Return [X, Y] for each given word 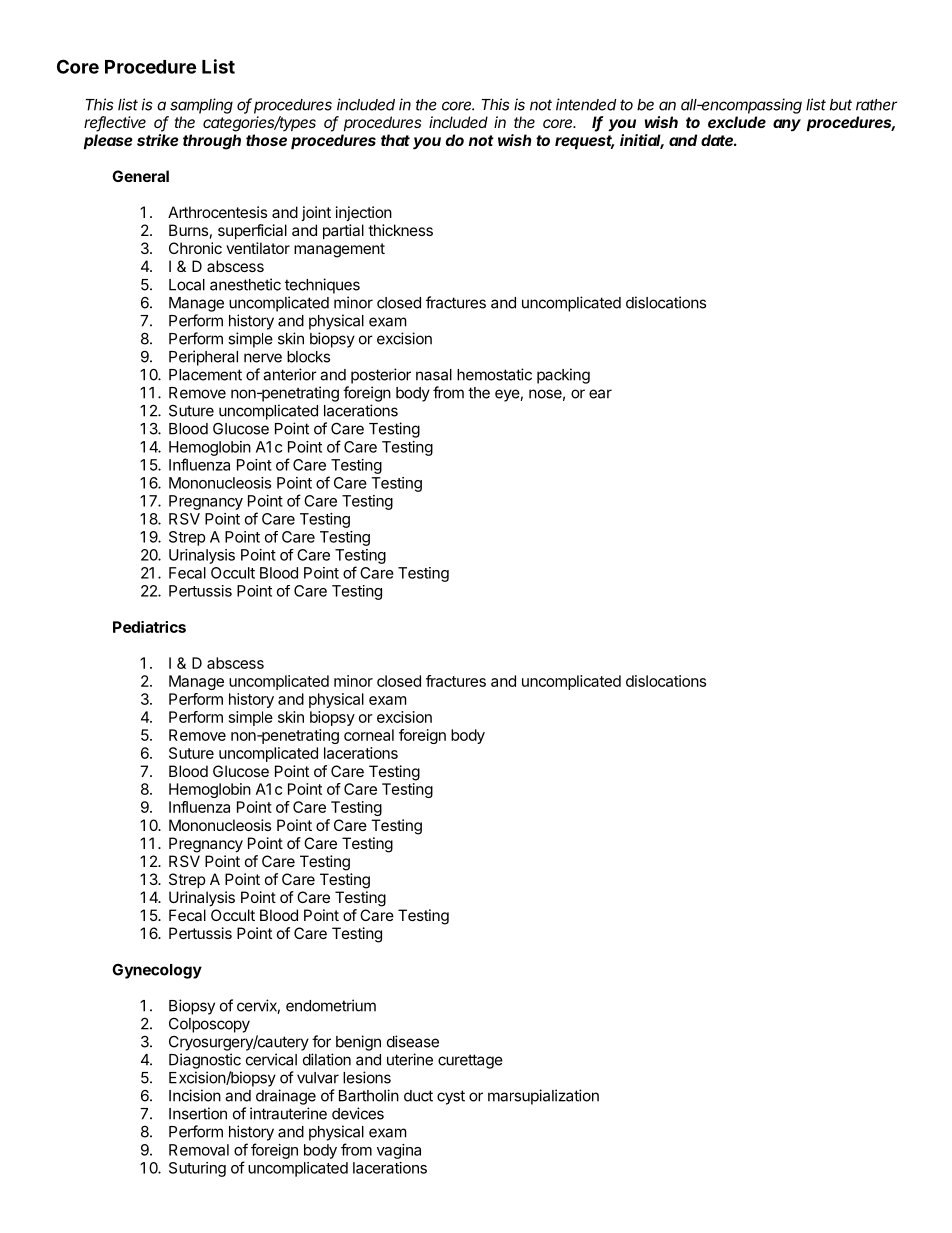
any [787, 125]
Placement [205, 375]
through [212, 142]
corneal [369, 735]
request [585, 142]
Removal [199, 1150]
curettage [470, 1061]
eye [508, 395]
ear [600, 394]
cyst [451, 1097]
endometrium [331, 1005]
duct [418, 1096]
